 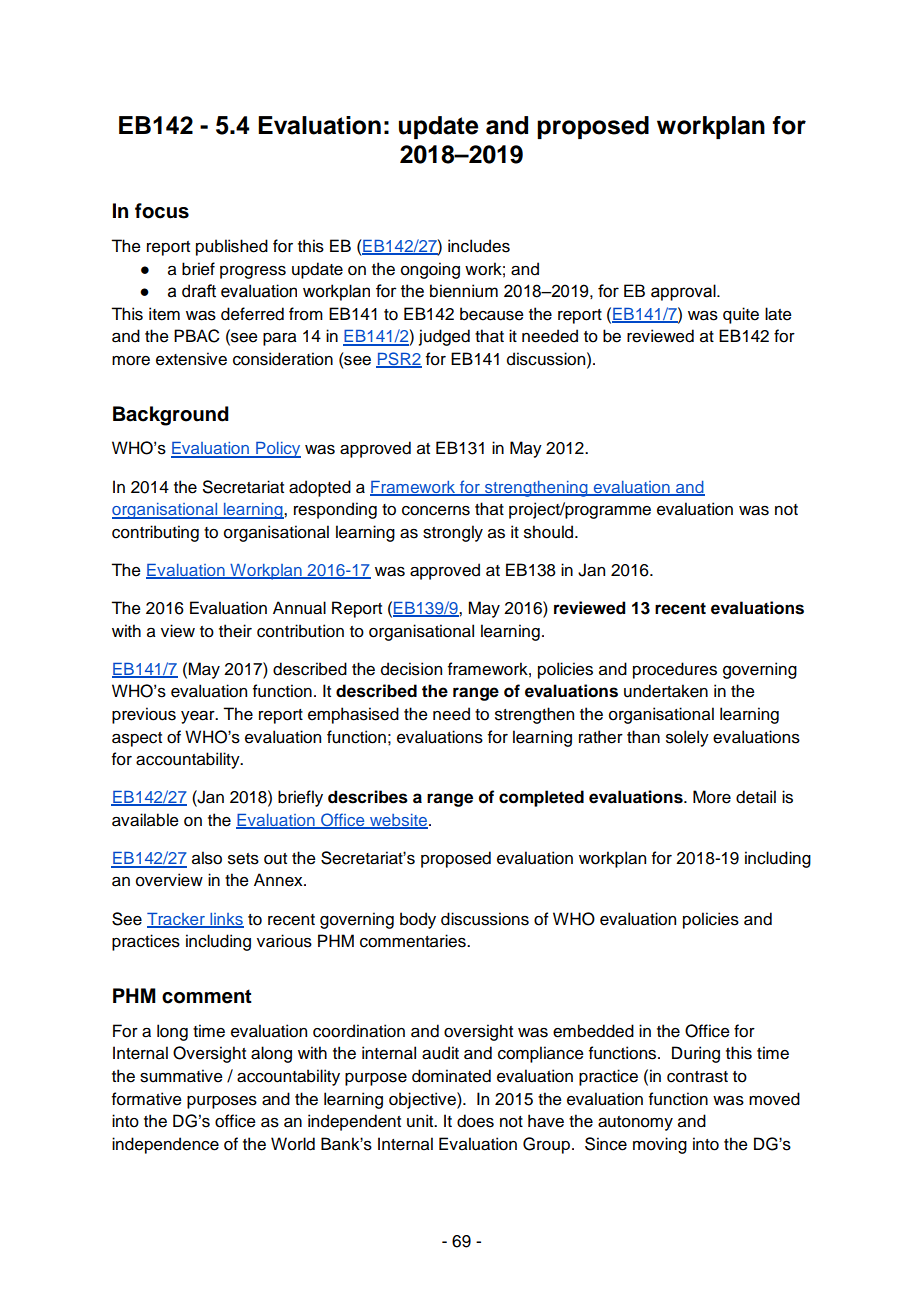 I want to click on decision, so click(x=411, y=669).
